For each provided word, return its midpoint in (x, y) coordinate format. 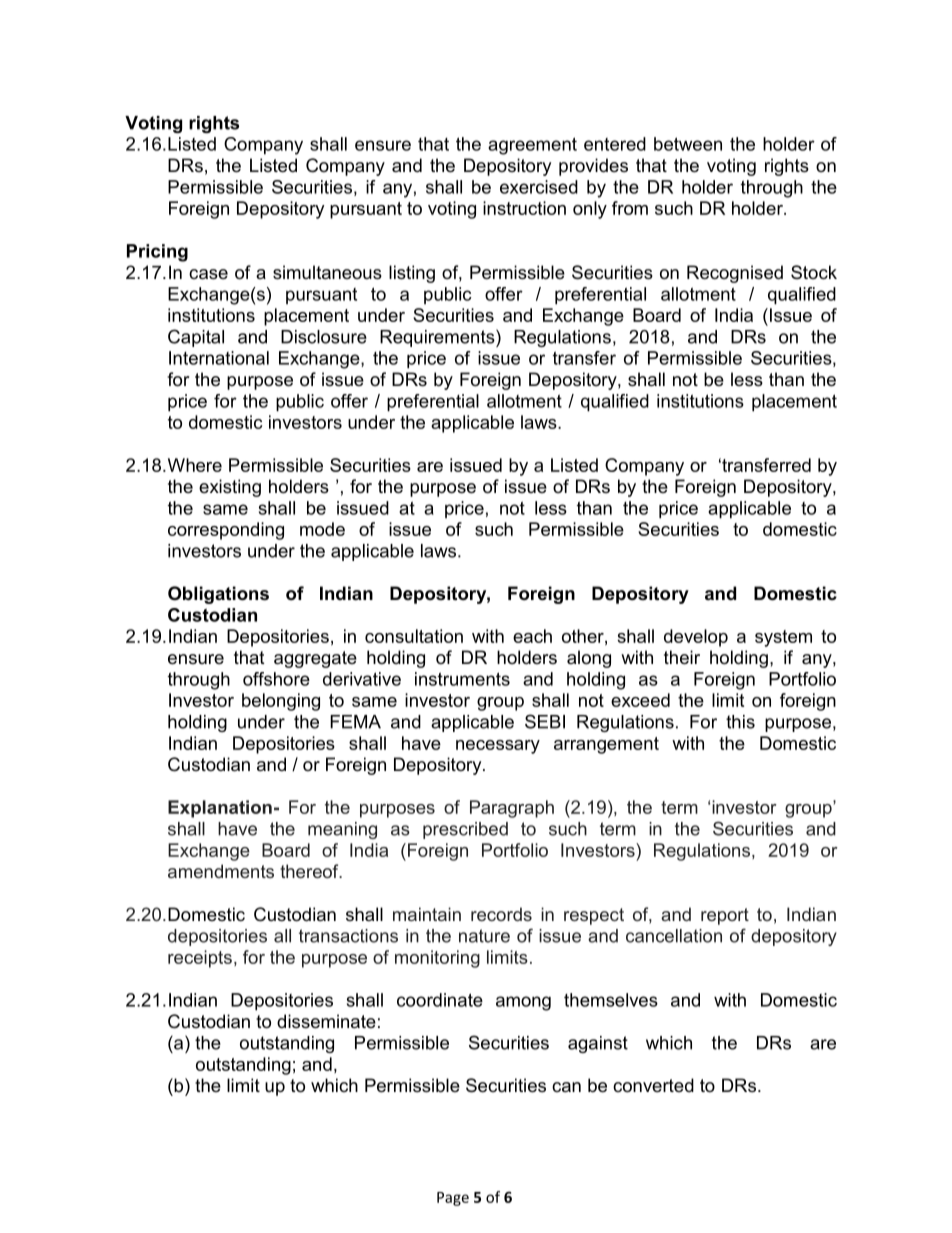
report (725, 916)
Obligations (218, 595)
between (688, 144)
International (219, 358)
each (532, 636)
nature (484, 936)
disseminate (326, 1021)
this (740, 722)
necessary (498, 747)
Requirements (438, 338)
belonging (281, 702)
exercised (539, 187)
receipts (200, 959)
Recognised (735, 274)
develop (696, 638)
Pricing (157, 253)
